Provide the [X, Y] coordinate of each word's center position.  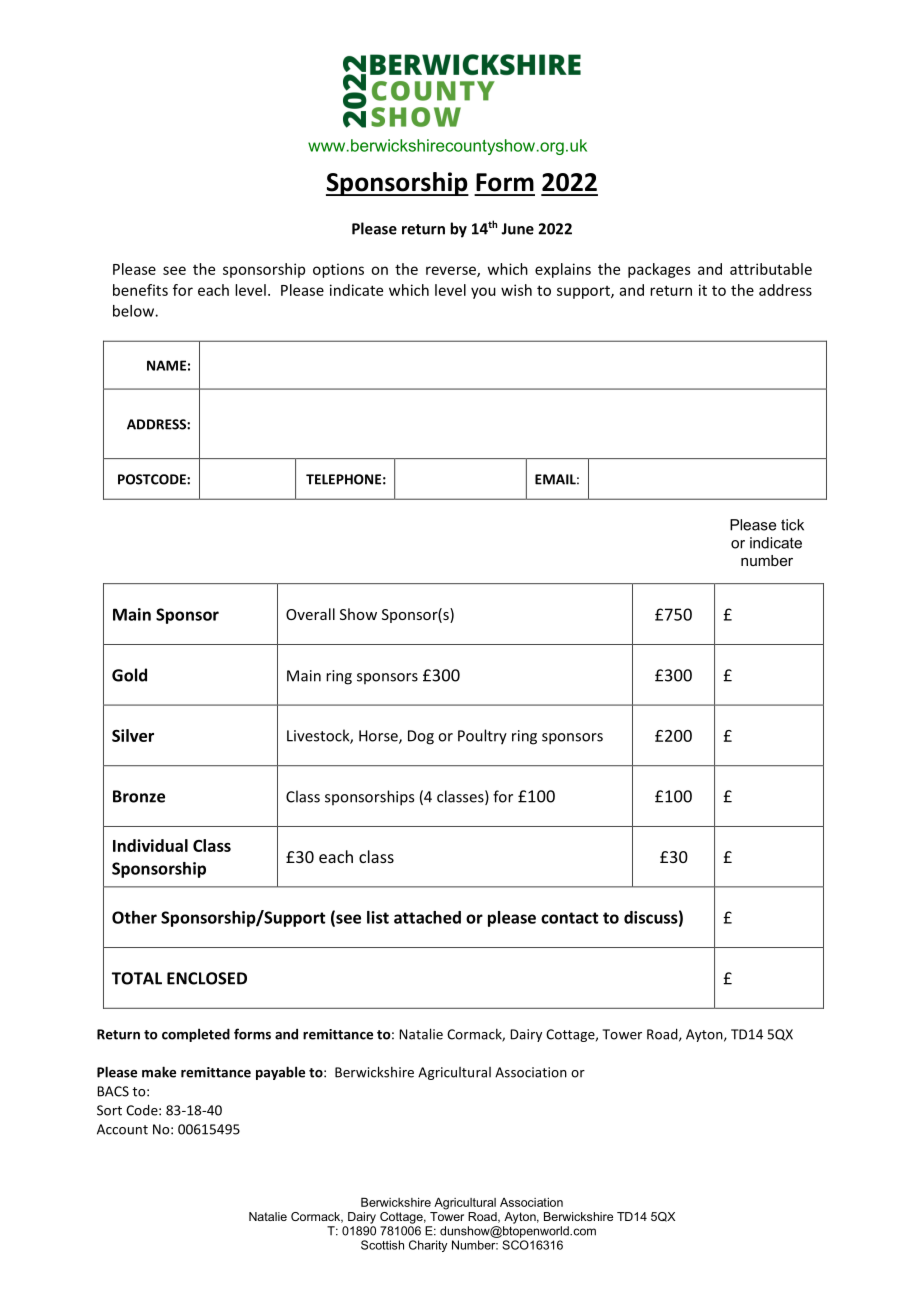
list [378, 917]
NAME [166, 365]
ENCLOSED [207, 978]
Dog [421, 737]
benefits [140, 290]
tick [792, 525]
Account [122, 1129]
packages [659, 270]
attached [427, 917]
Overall [310, 614]
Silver [133, 735]
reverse [452, 271]
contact [569, 918]
